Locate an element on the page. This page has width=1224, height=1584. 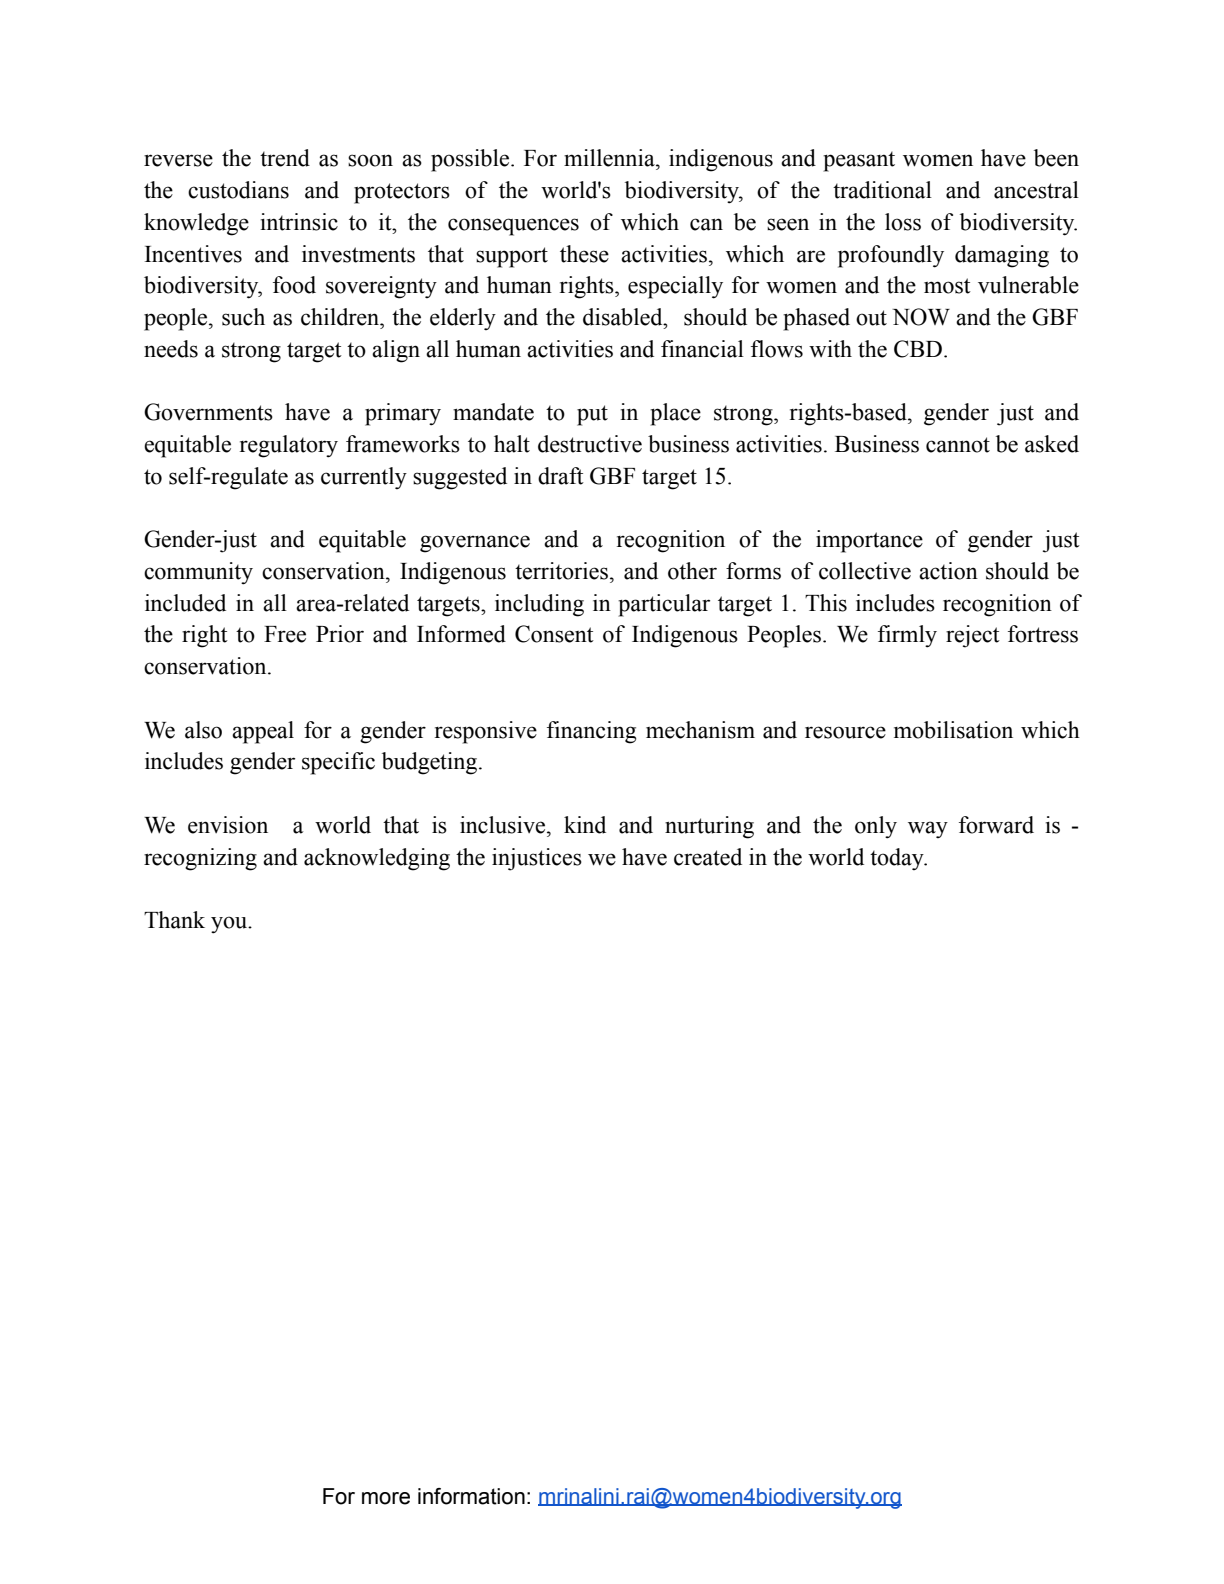
intrinsic is located at coordinates (299, 222).
